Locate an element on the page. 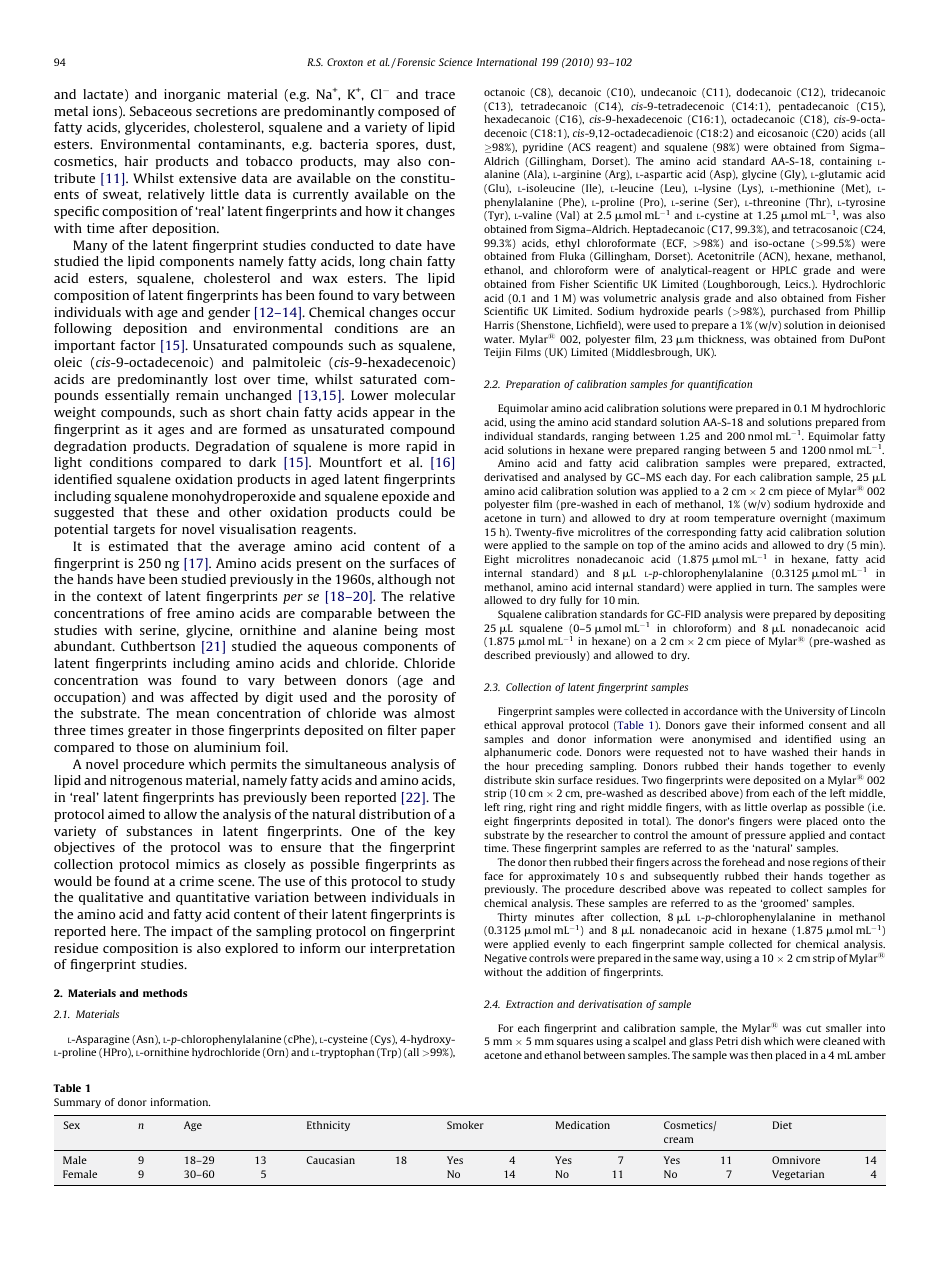  Science is located at coordinates (456, 62).
